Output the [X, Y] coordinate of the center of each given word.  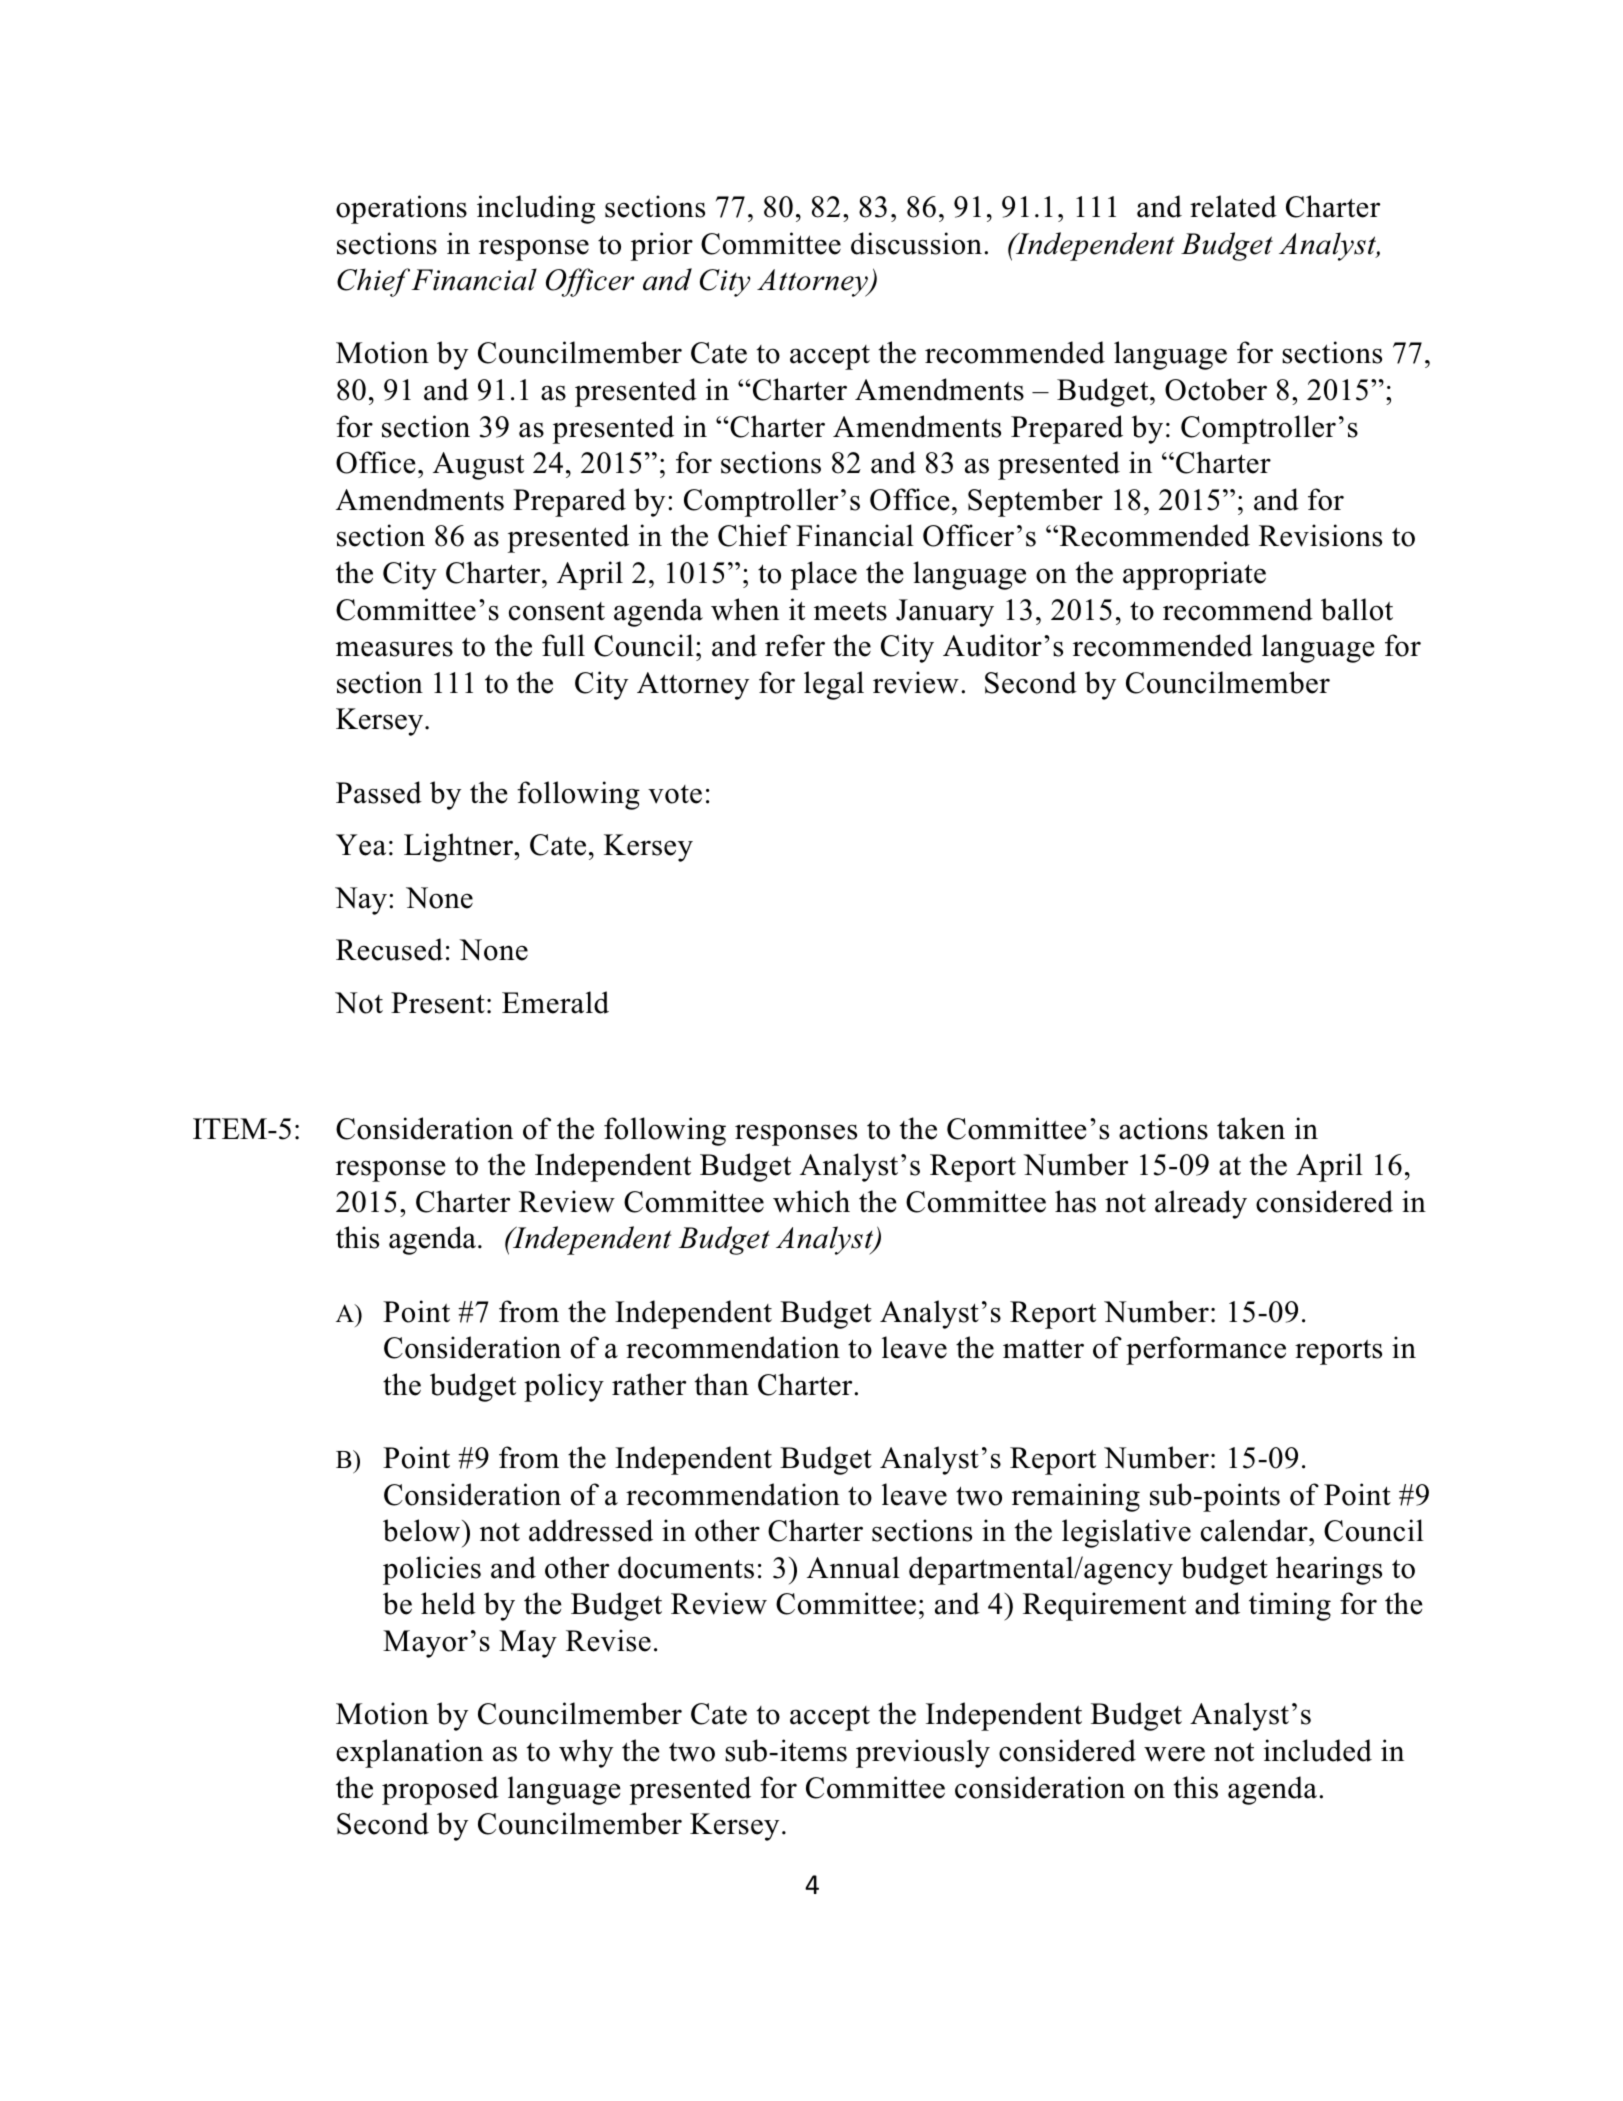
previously [923, 1753]
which [811, 1201]
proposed [440, 1790]
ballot [1357, 609]
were [1174, 1754]
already [1201, 1204]
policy [564, 1387]
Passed [379, 792]
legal [834, 685]
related [1233, 206]
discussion [916, 243]
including [536, 209]
